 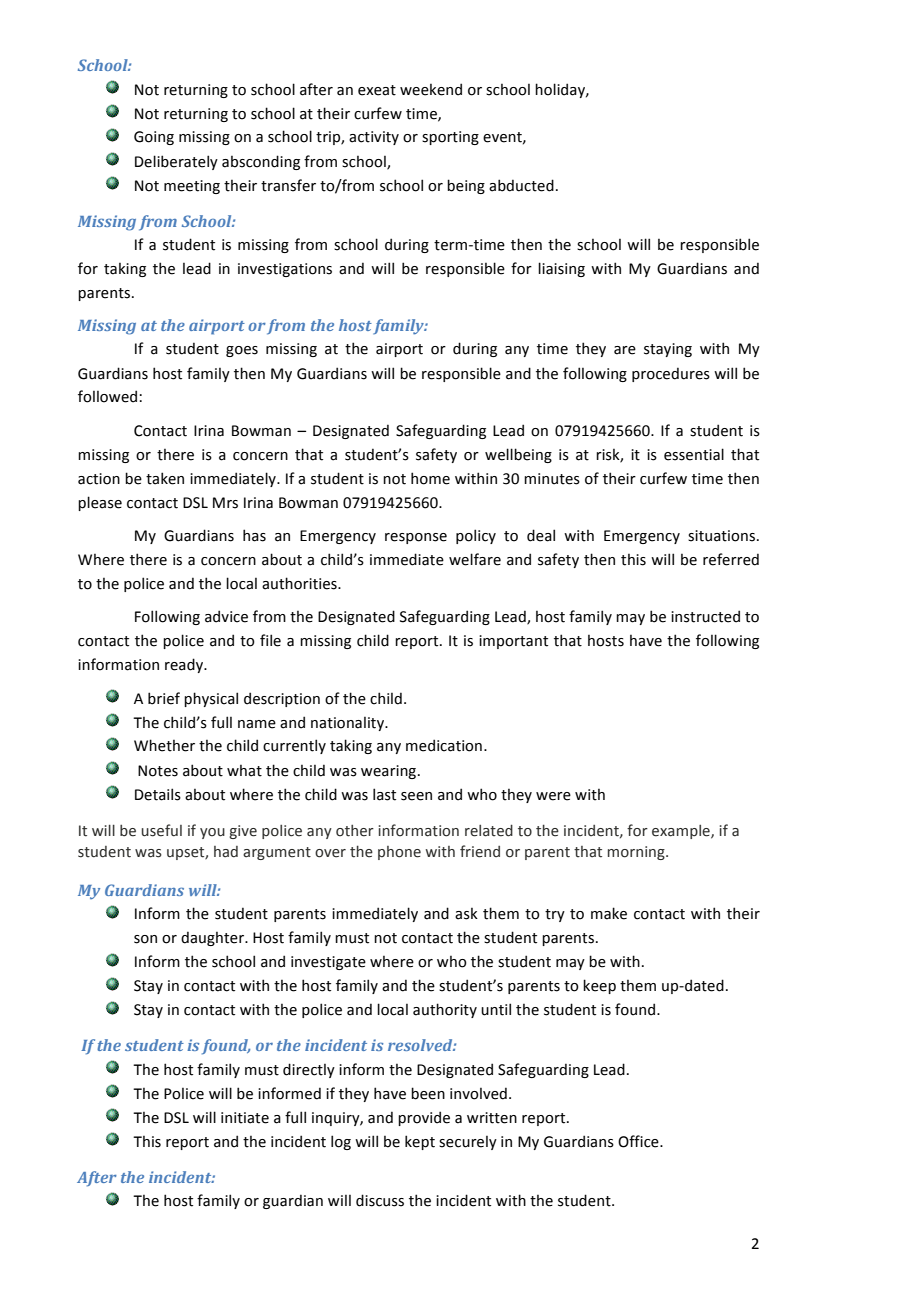 What do you see at coordinates (521, 185) in the screenshot?
I see `abducted` at bounding box center [521, 185].
